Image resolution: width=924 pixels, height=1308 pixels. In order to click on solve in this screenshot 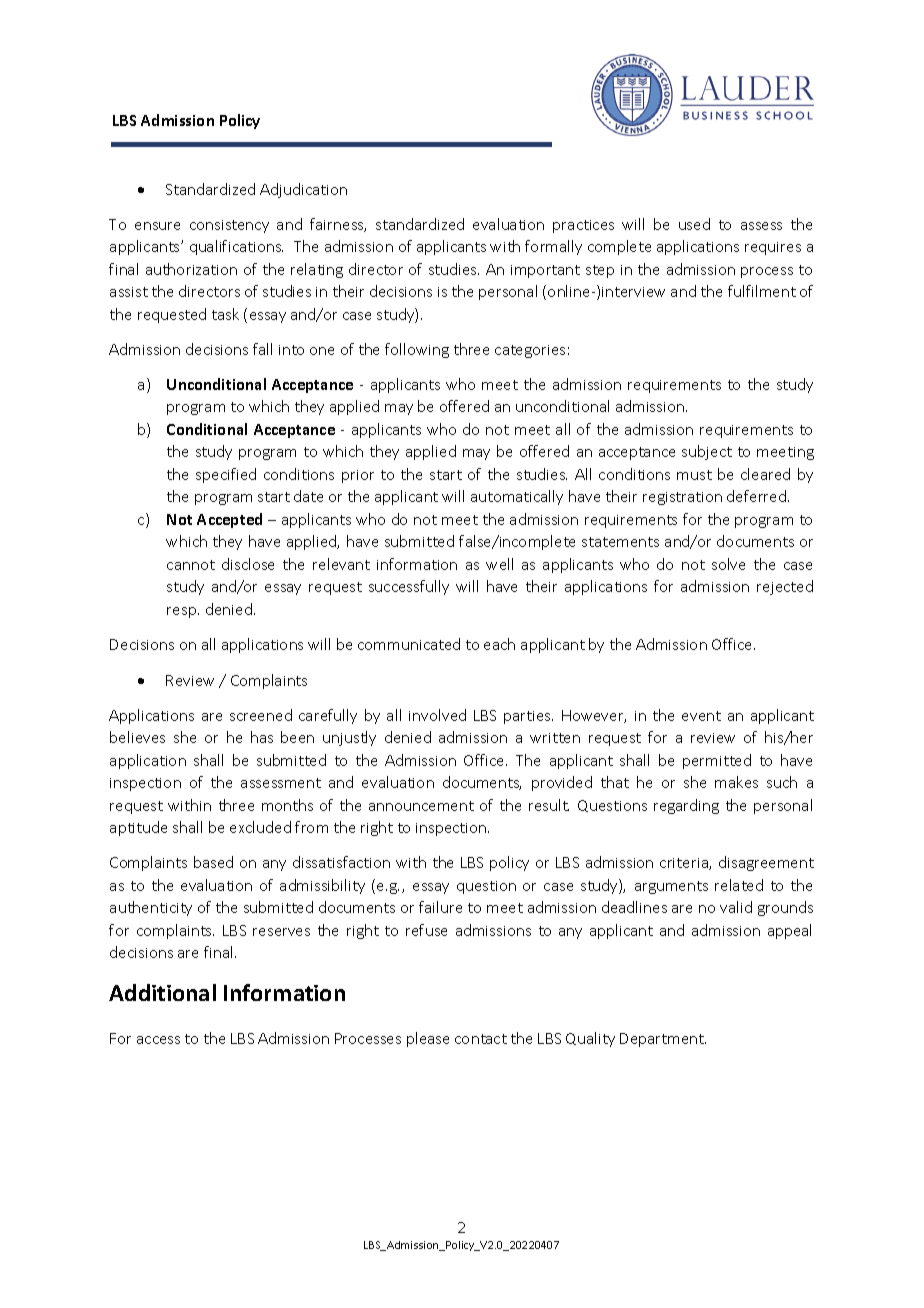, I will do `click(728, 564)`.
